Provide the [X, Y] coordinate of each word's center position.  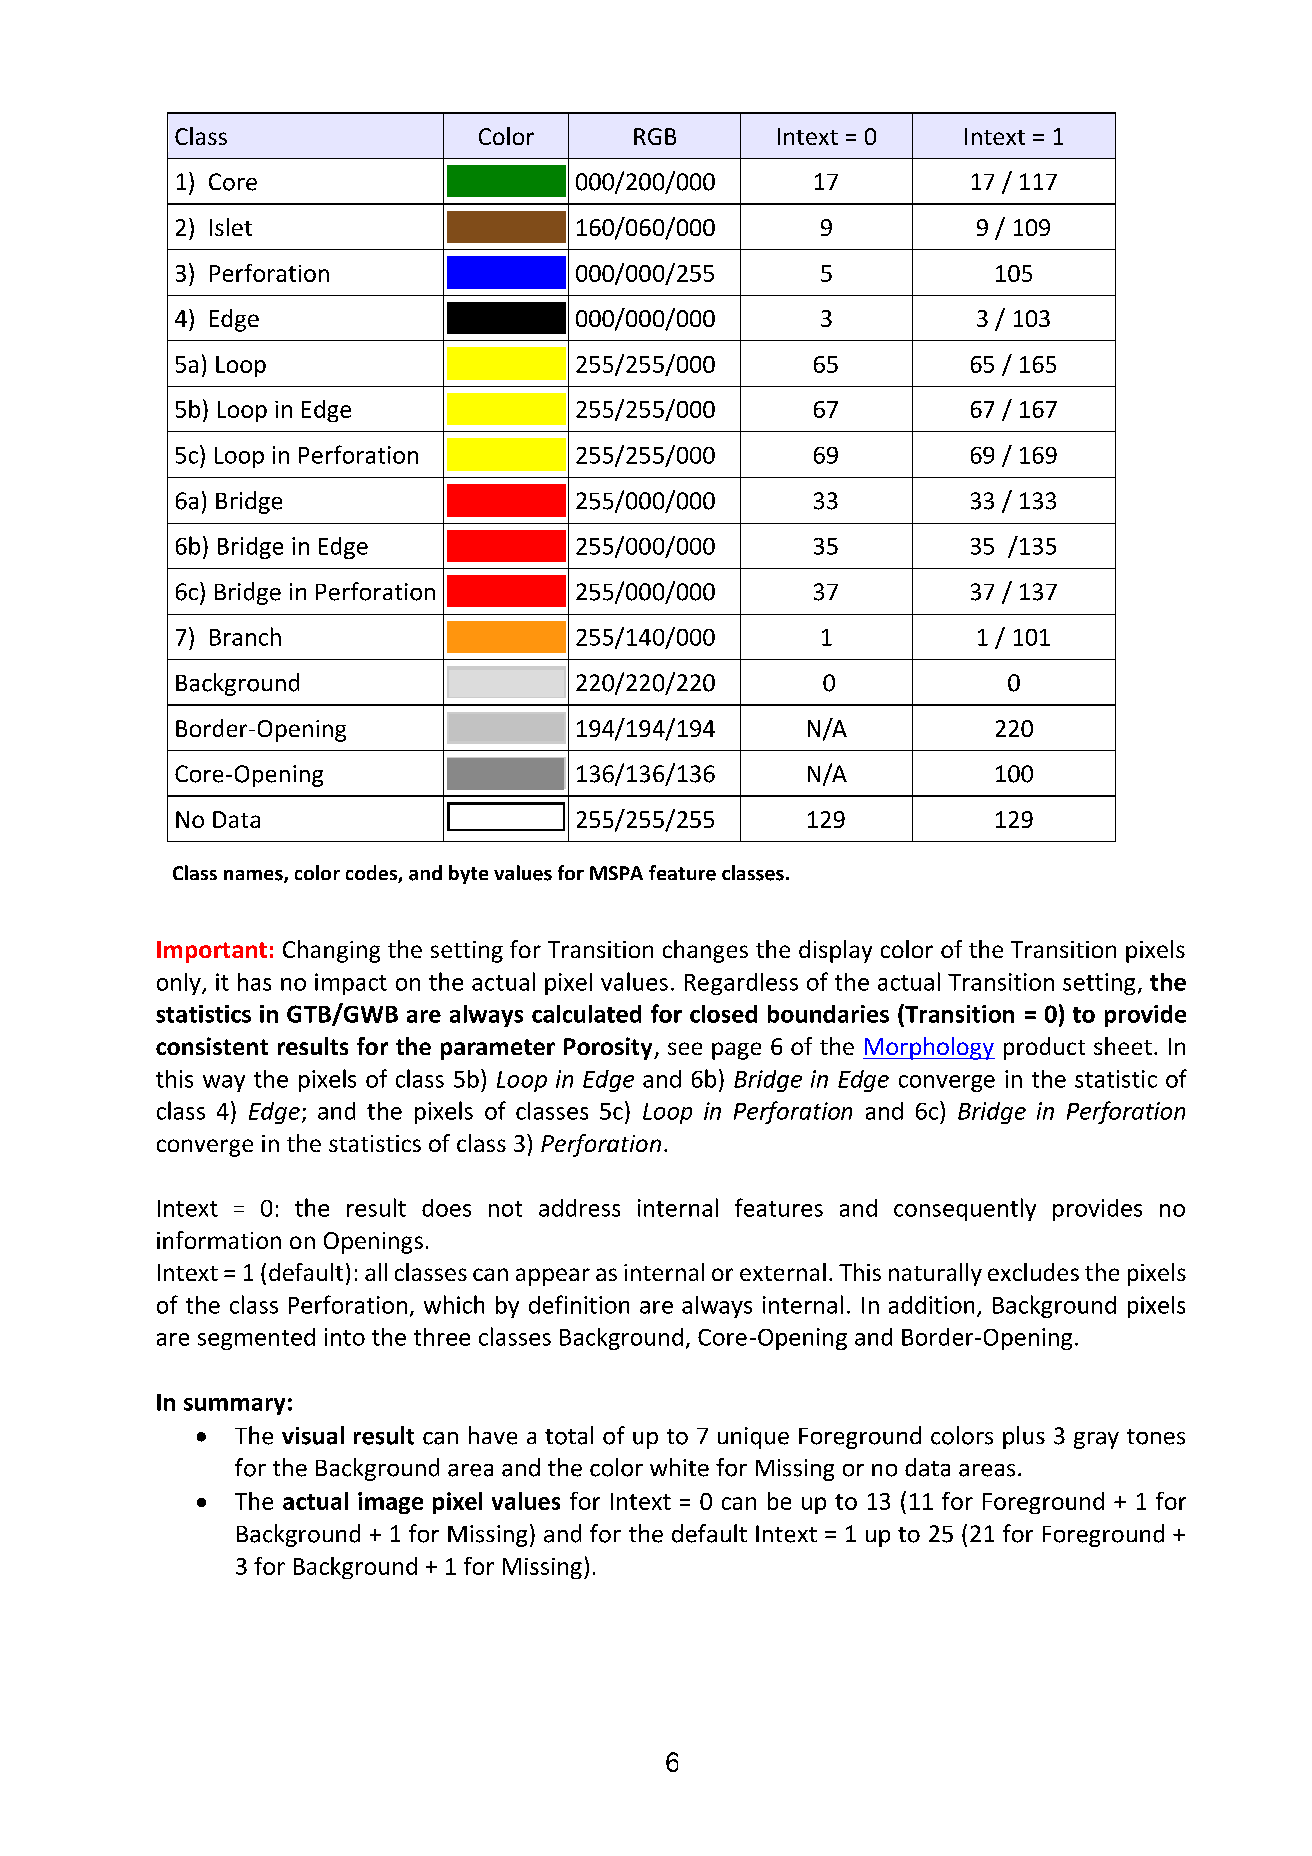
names [254, 876]
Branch [245, 636]
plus [1024, 1437]
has [254, 982]
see [685, 1048]
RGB [655, 136]
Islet [231, 227]
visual [313, 1435]
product [1044, 1048]
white [679, 1467]
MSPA [616, 873]
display [835, 951]
